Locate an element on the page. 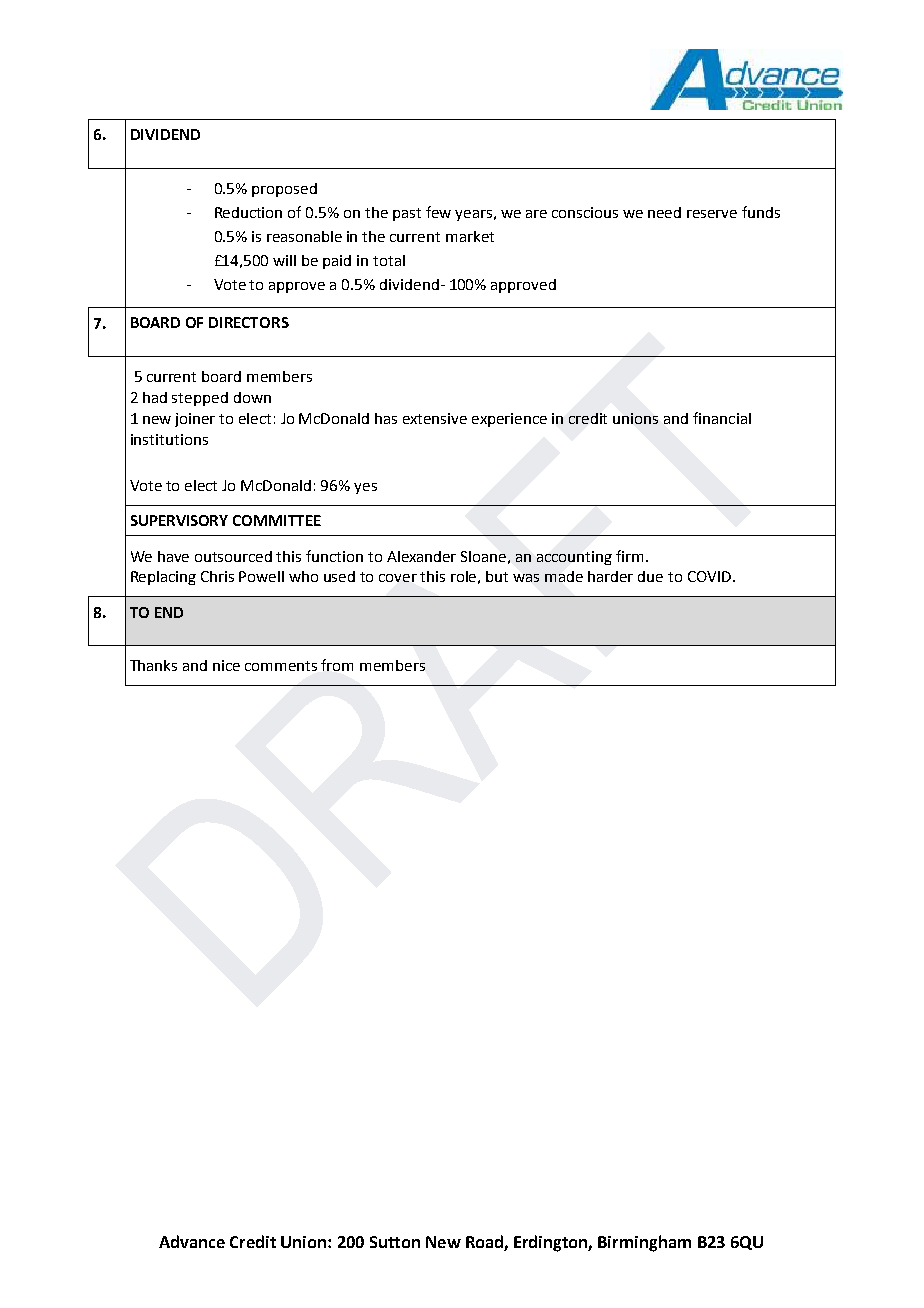 Image resolution: width=924 pixels, height=1308 pixels. market is located at coordinates (470, 236).
